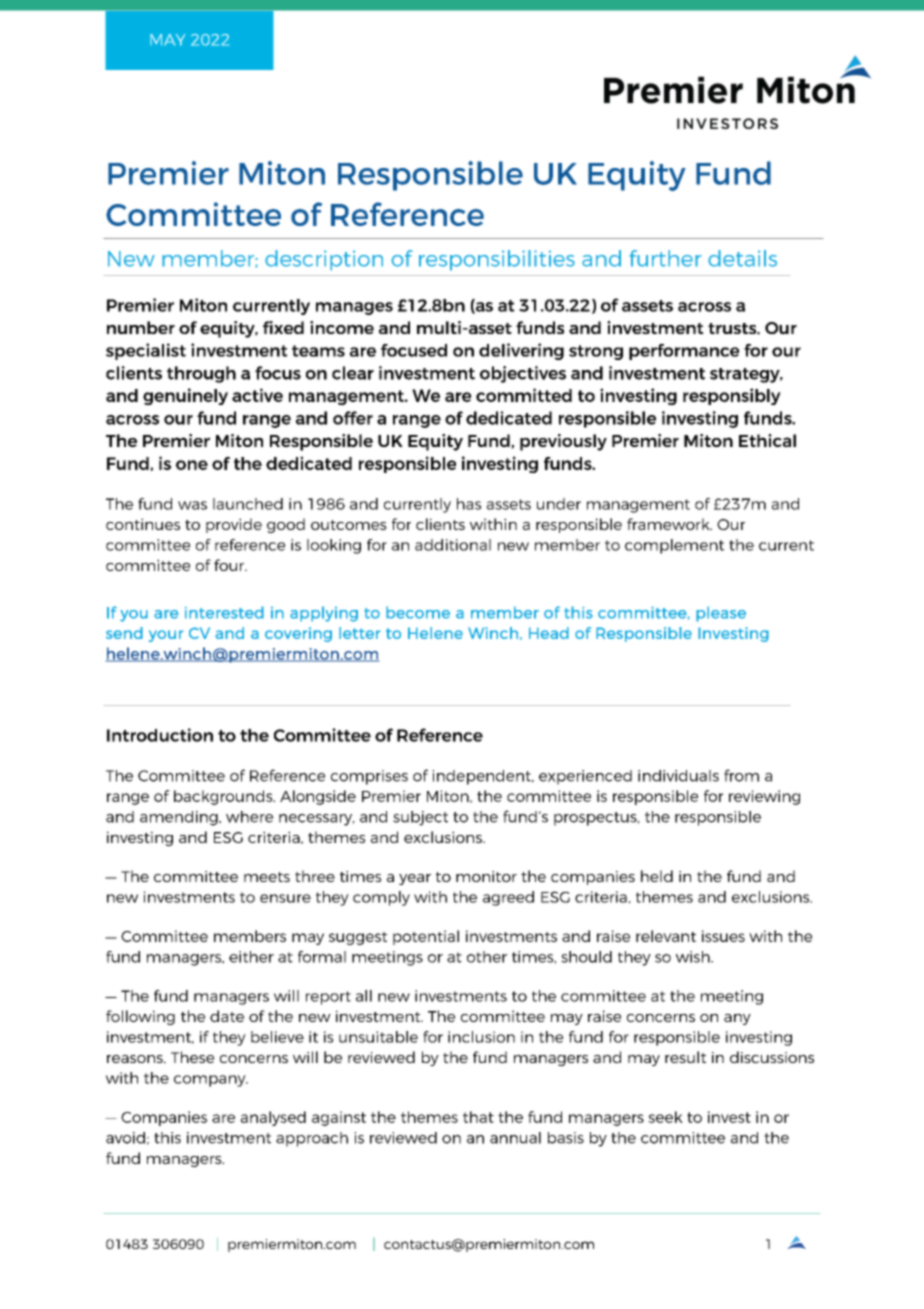 The height and width of the page is (1309, 924). What do you see at coordinates (141, 327) in the page?
I see `number` at bounding box center [141, 327].
